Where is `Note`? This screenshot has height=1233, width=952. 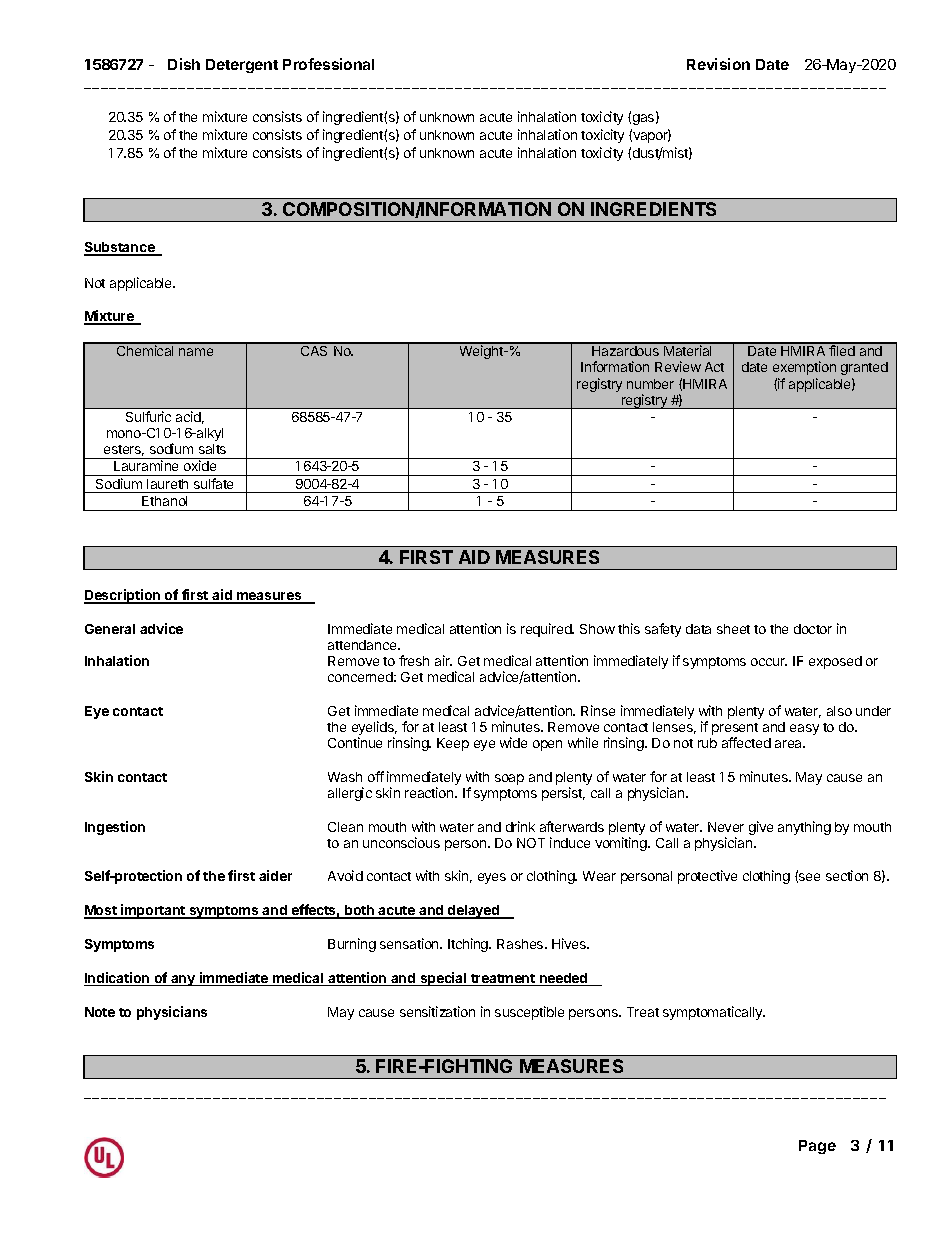 Note is located at coordinates (100, 1012).
